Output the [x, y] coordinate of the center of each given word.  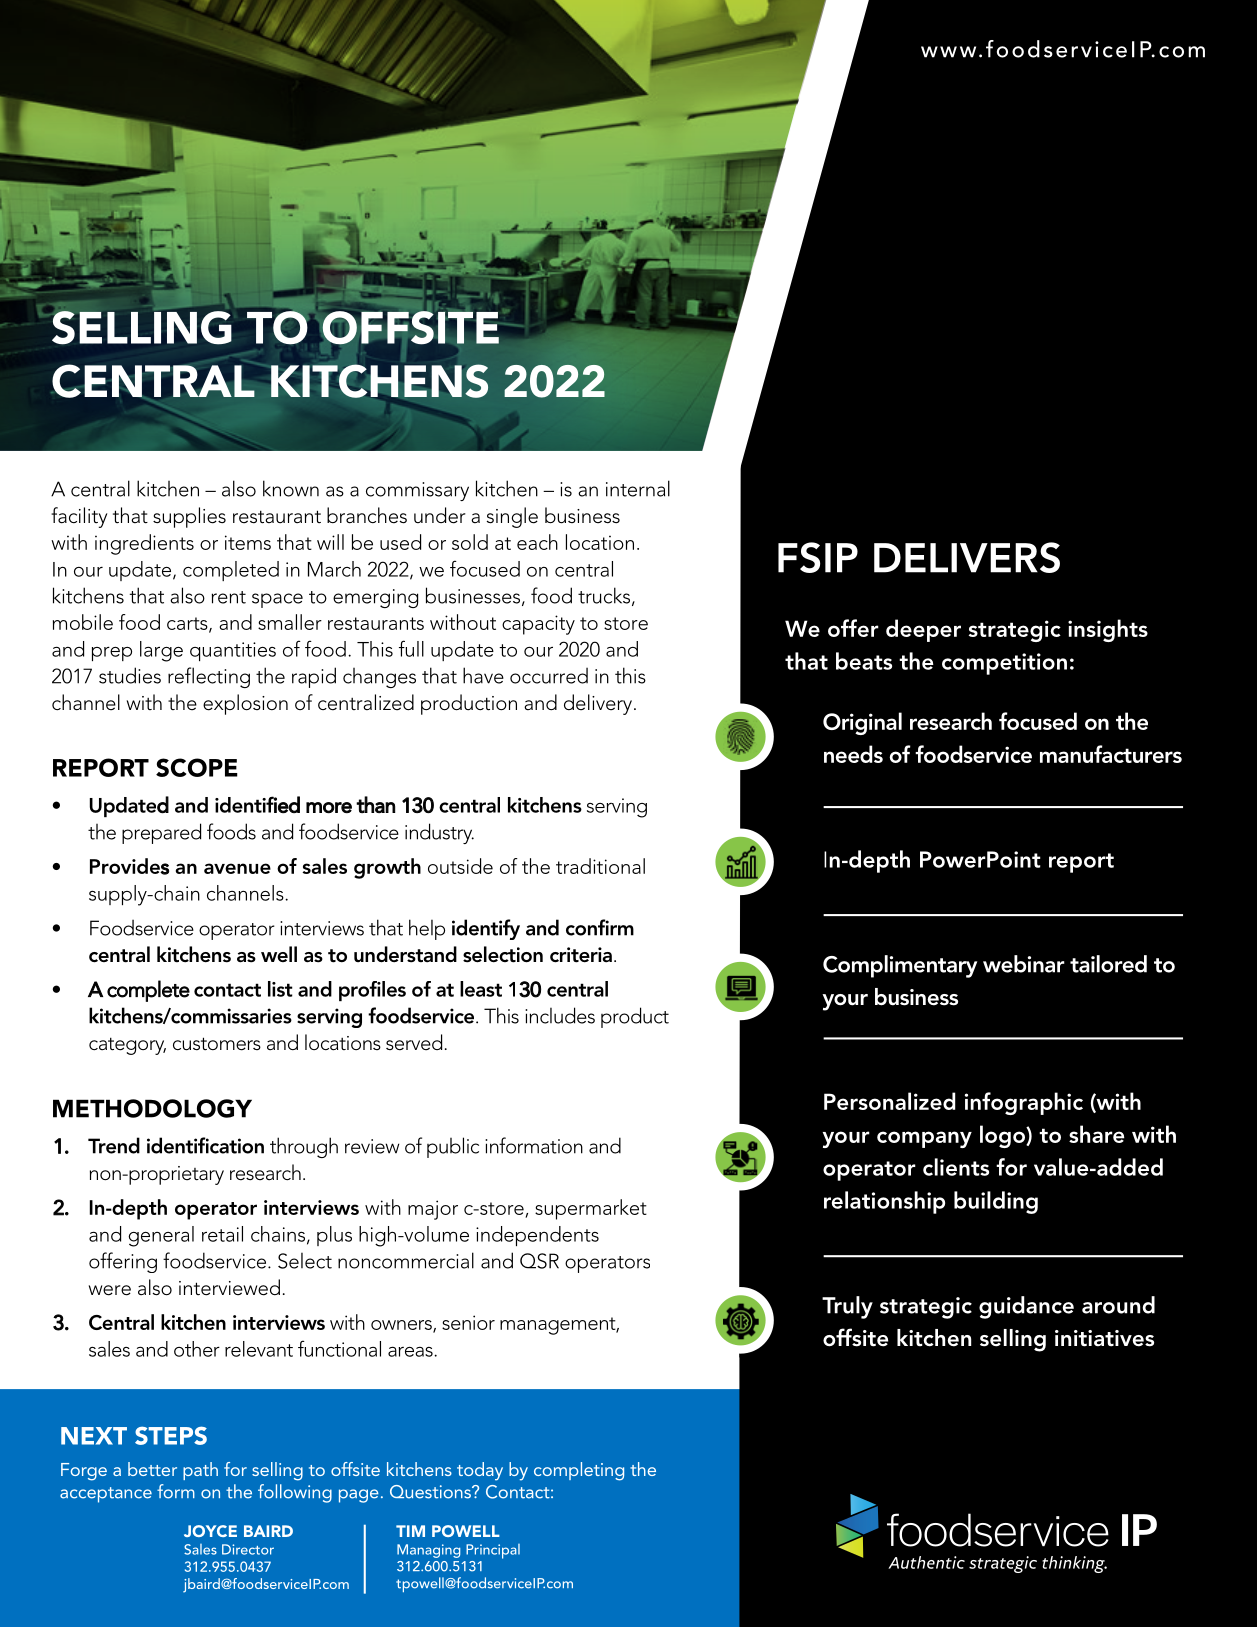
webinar [1024, 964]
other [197, 1349]
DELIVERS [967, 557]
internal [638, 488]
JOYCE [210, 1531]
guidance [1026, 1307]
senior [468, 1322]
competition [1004, 664]
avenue [237, 868]
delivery [599, 704]
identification [205, 1145]
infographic [1024, 1103]
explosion [245, 704]
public [453, 1147]
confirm [600, 927]
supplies [189, 517]
